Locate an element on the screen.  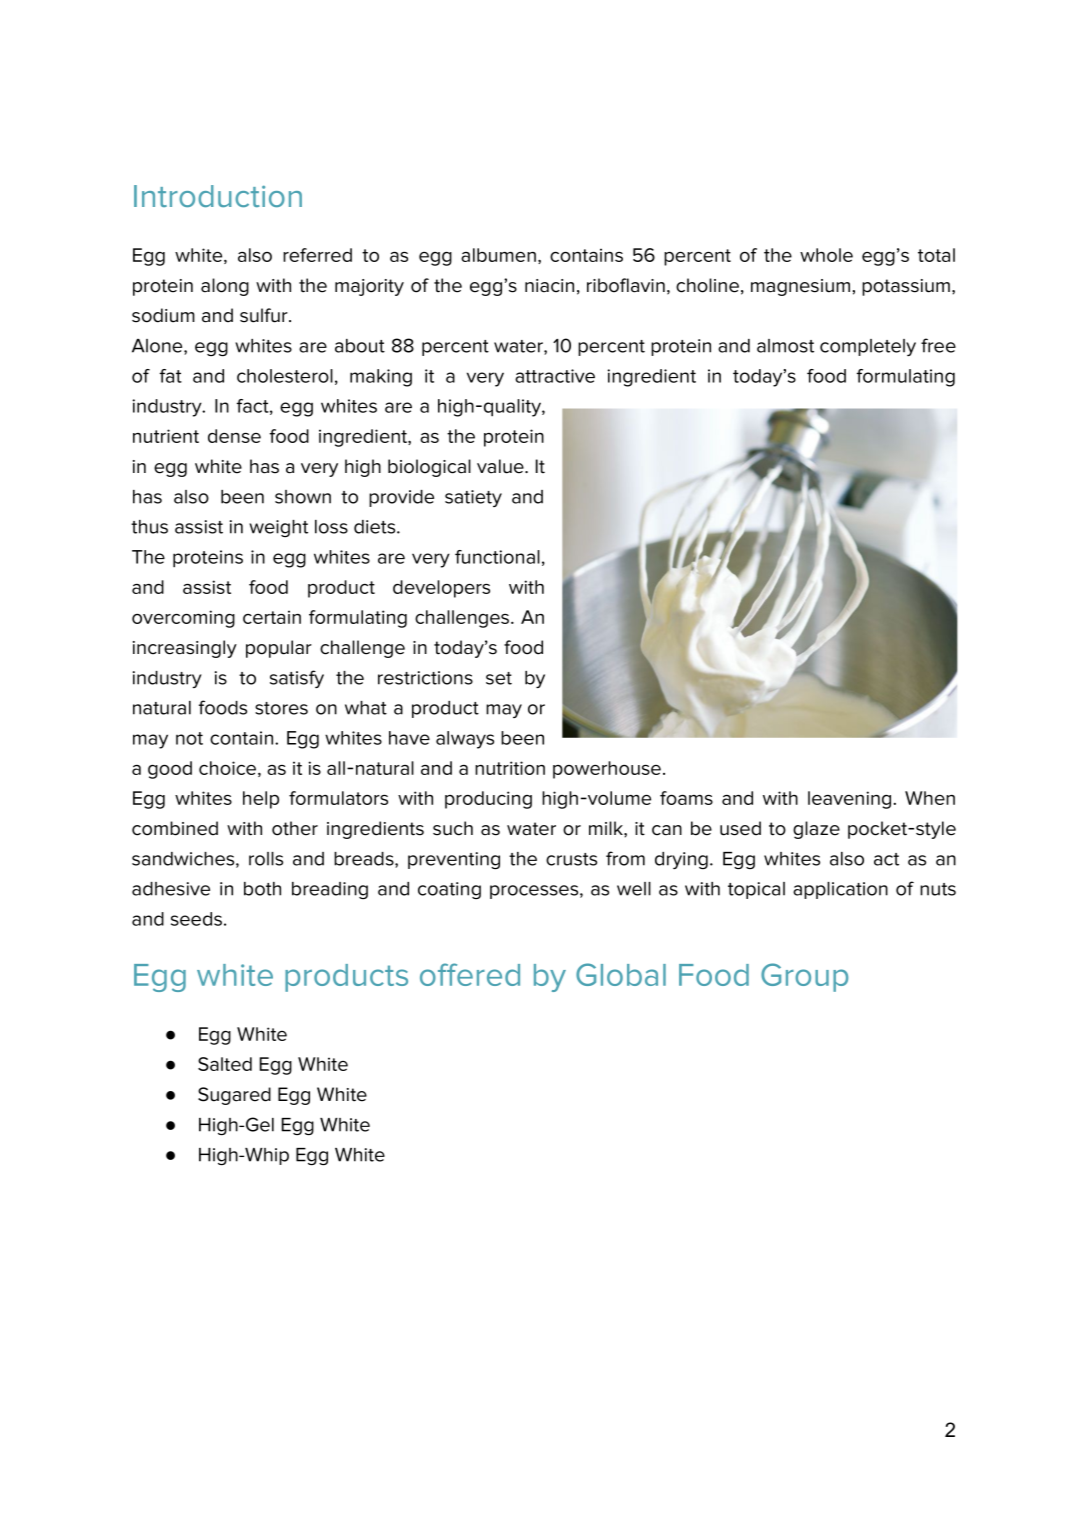
popular is located at coordinates (279, 649).
